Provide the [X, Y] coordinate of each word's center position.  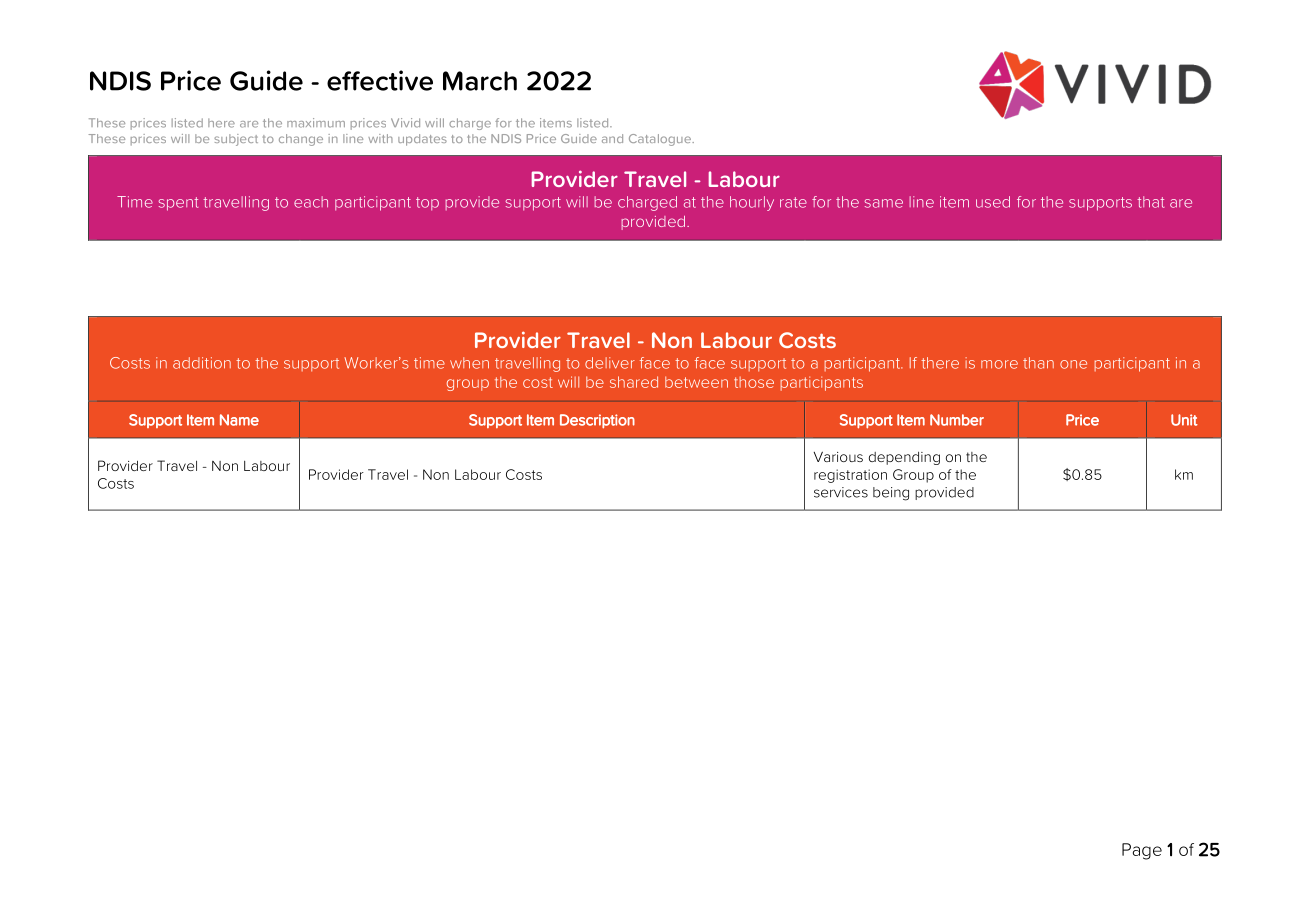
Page [1142, 851]
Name [239, 420]
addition [202, 363]
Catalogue [661, 140]
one [1073, 364]
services [841, 492]
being [891, 494]
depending [904, 458]
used [993, 202]
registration [850, 476]
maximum [316, 123]
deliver [610, 363]
